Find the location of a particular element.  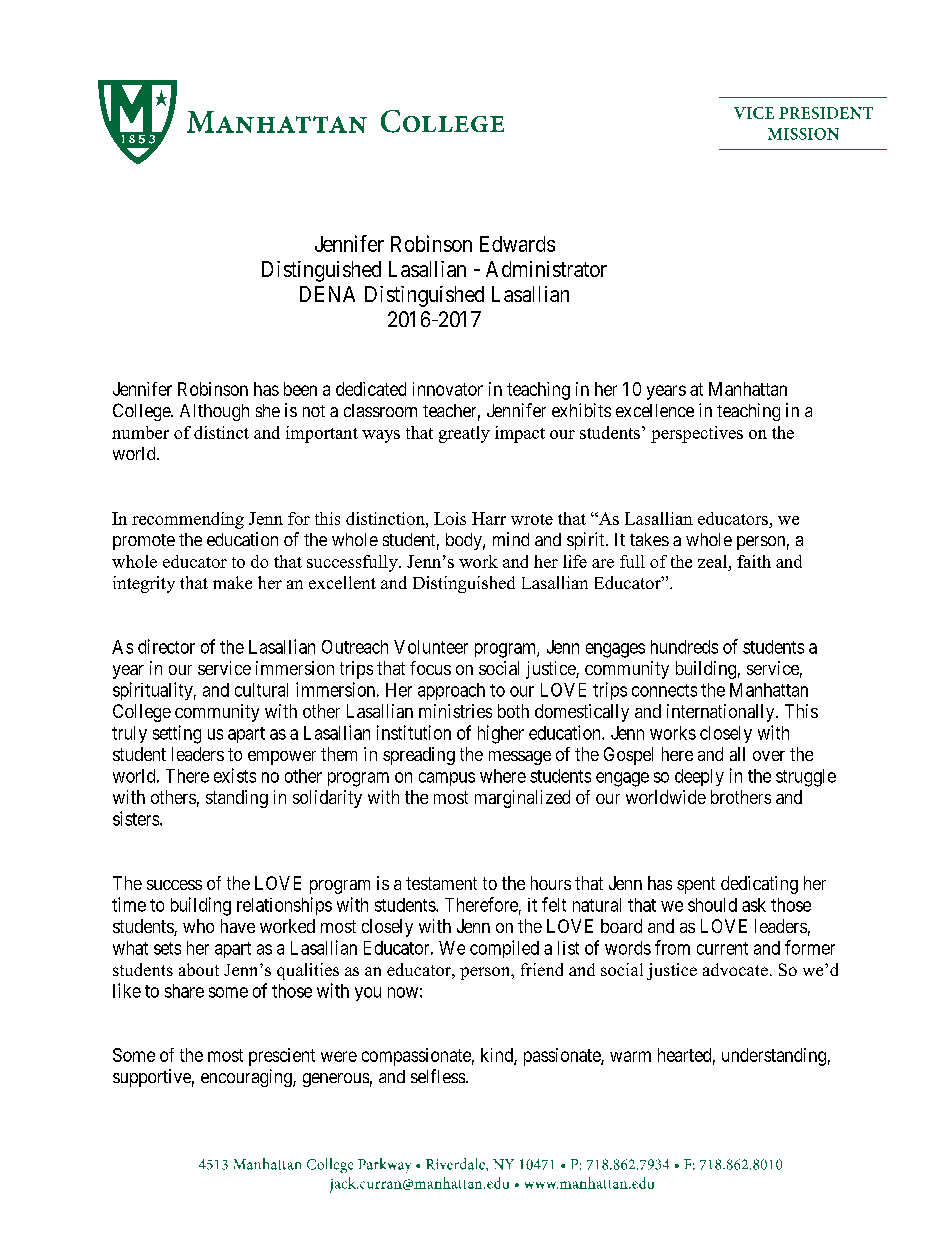

zeal is located at coordinates (714, 561).
